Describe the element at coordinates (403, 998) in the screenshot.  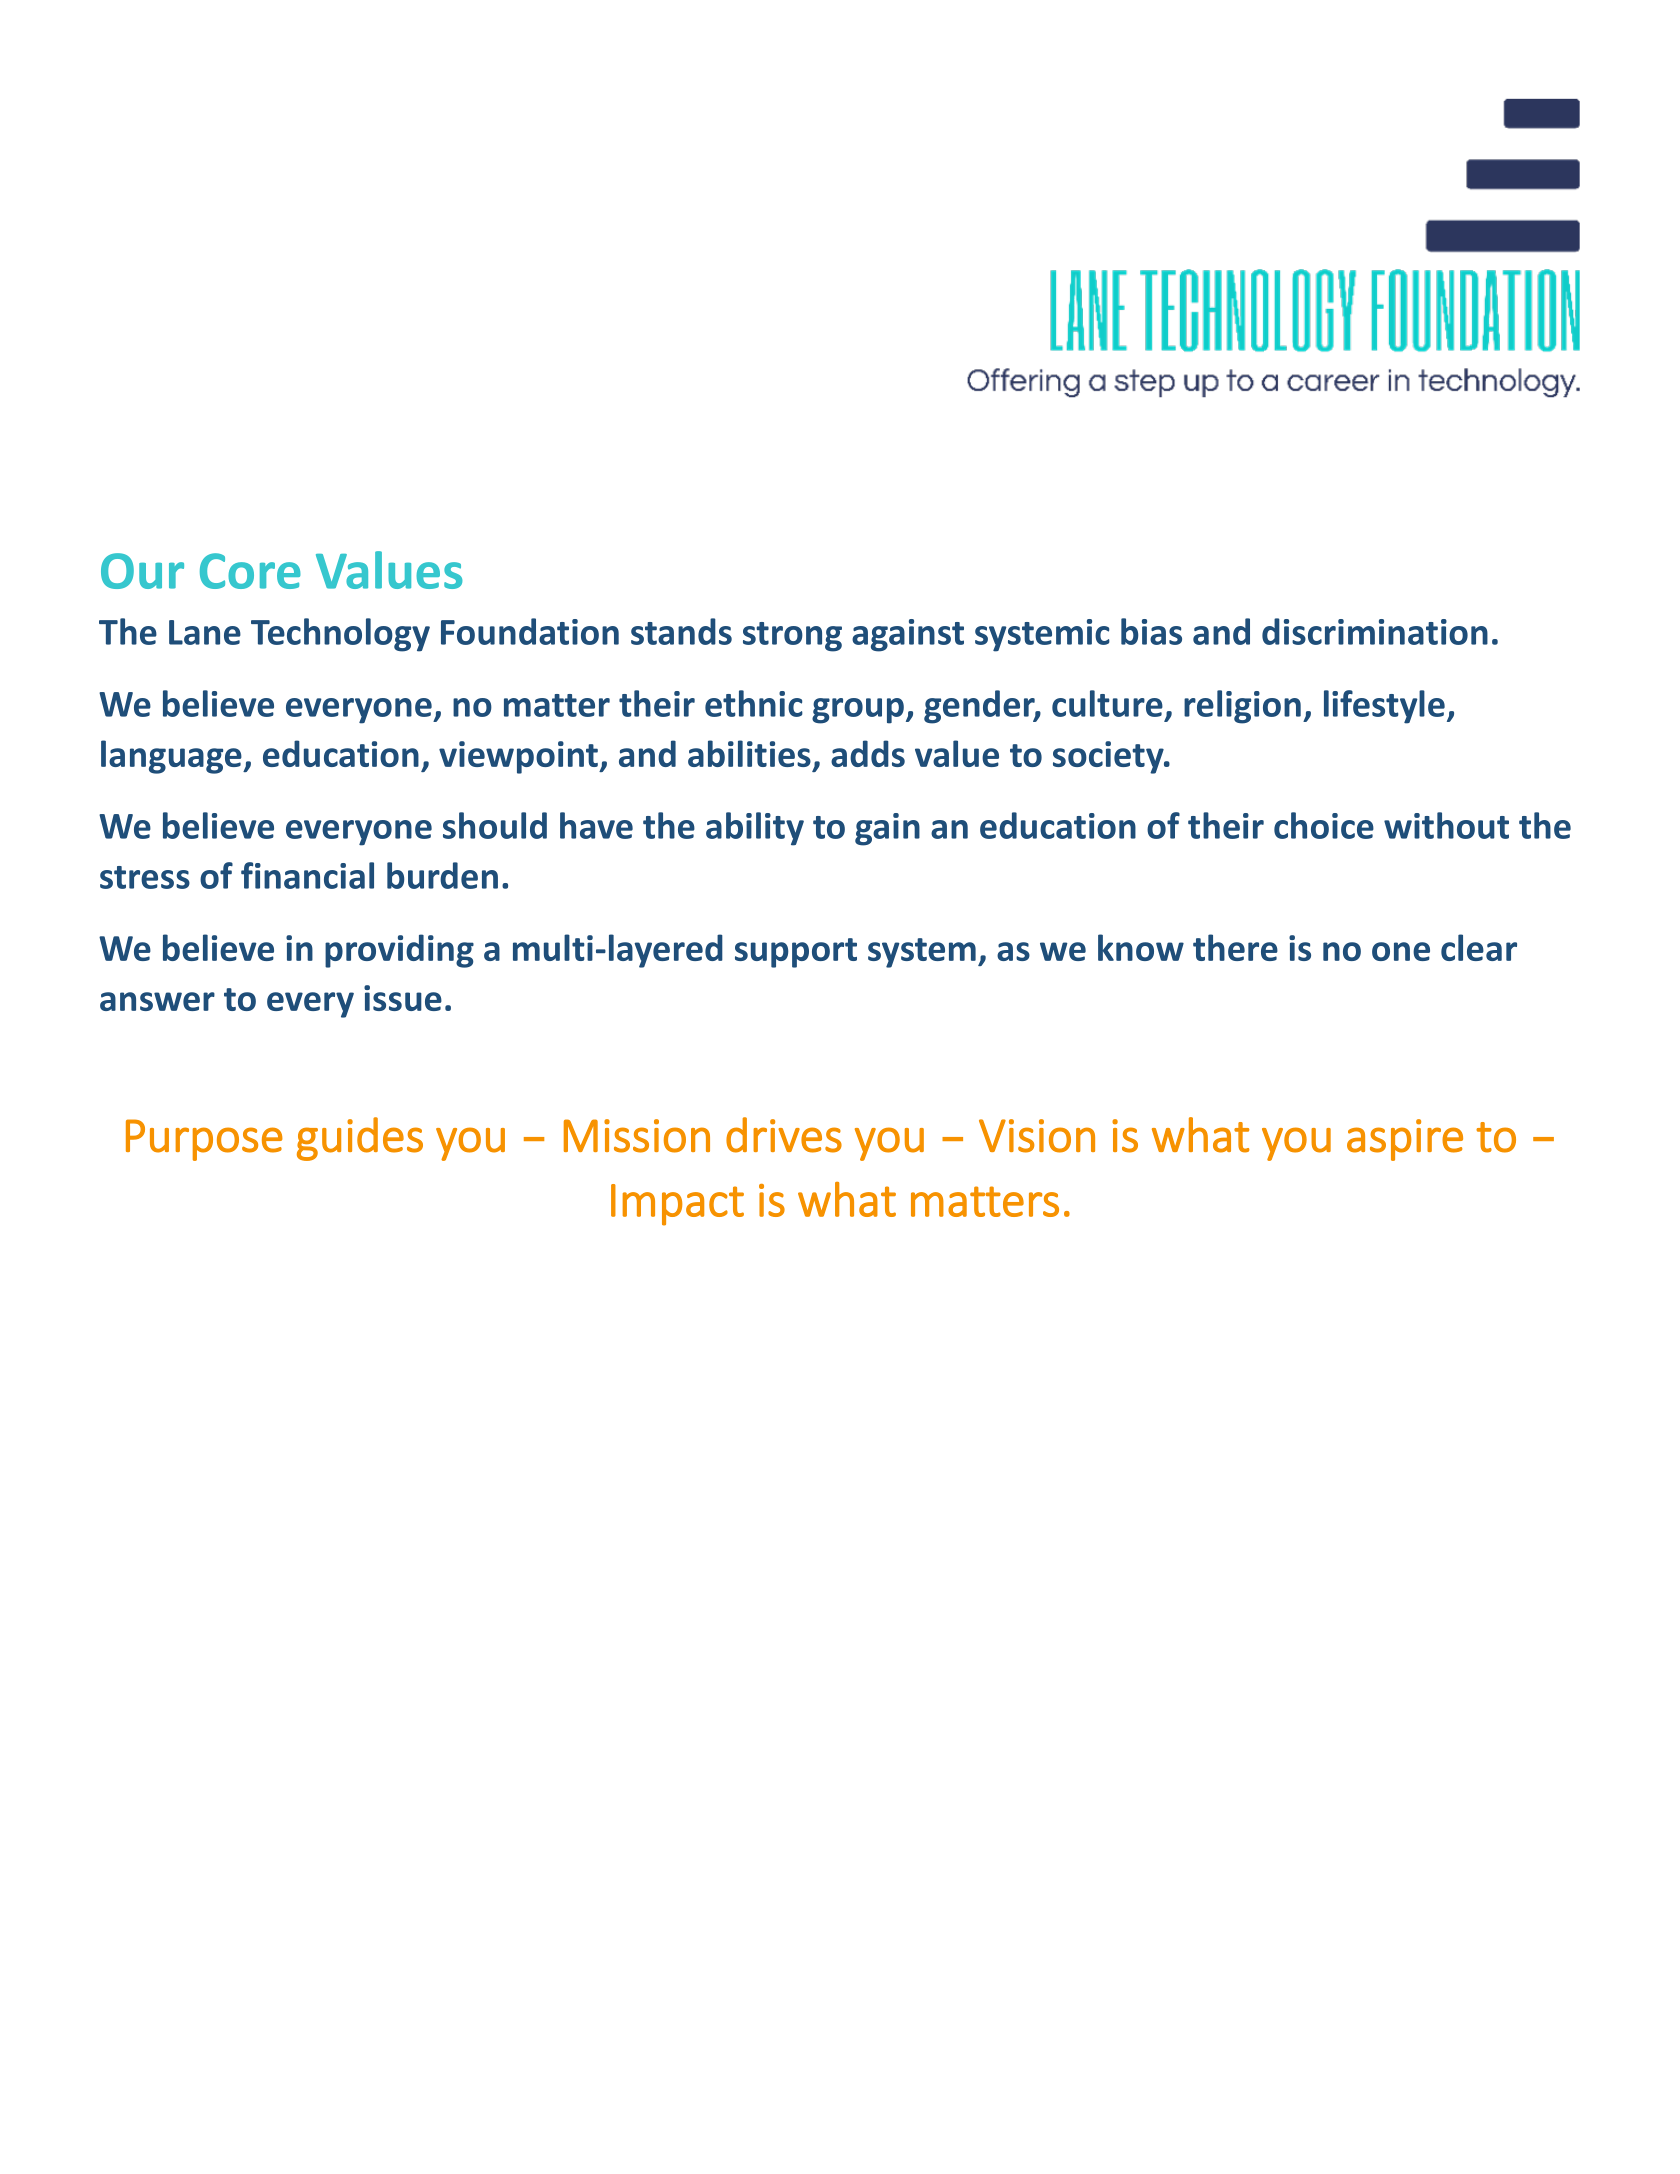
I see `issue` at that location.
